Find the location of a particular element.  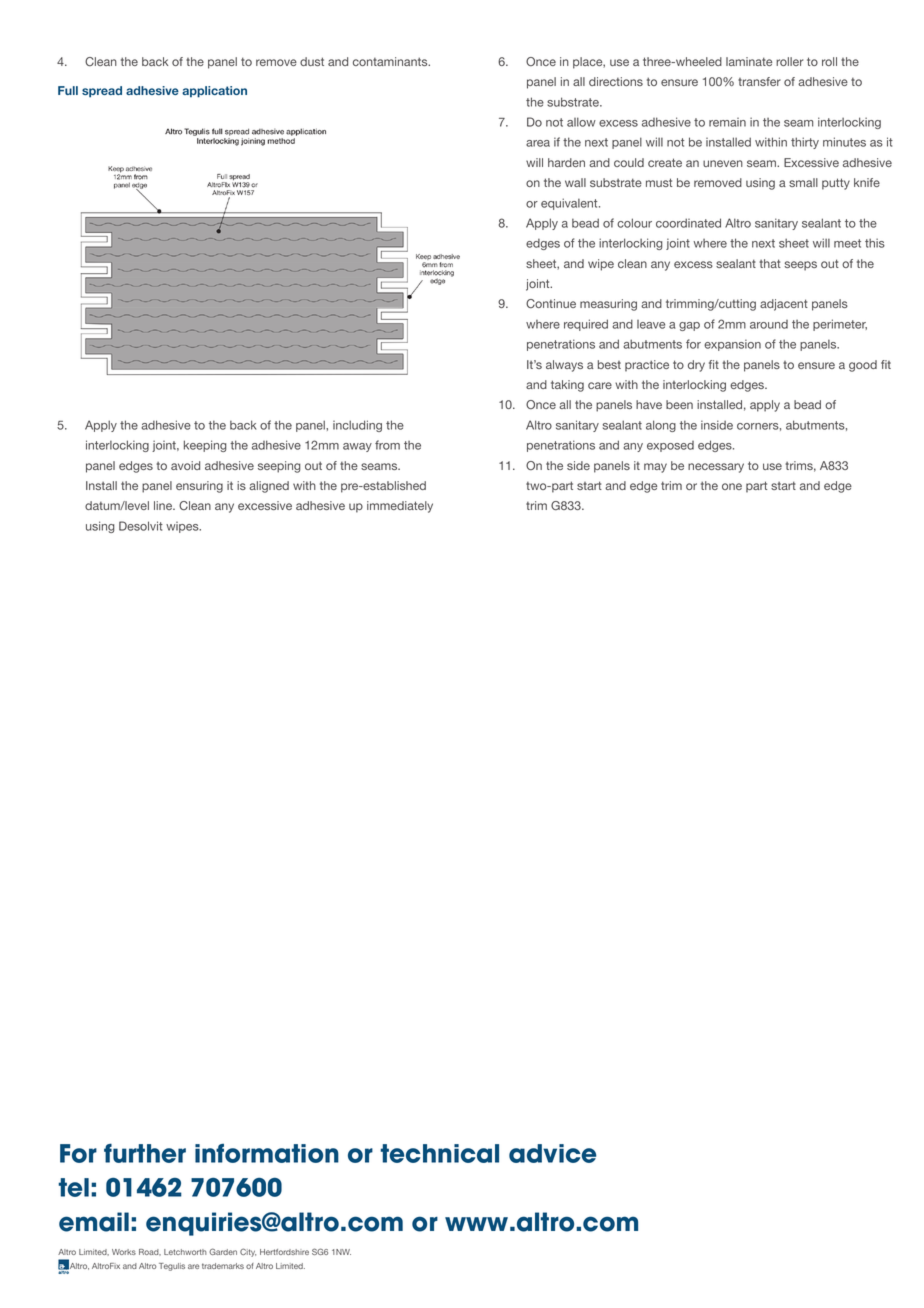

immediately is located at coordinates (400, 507).
